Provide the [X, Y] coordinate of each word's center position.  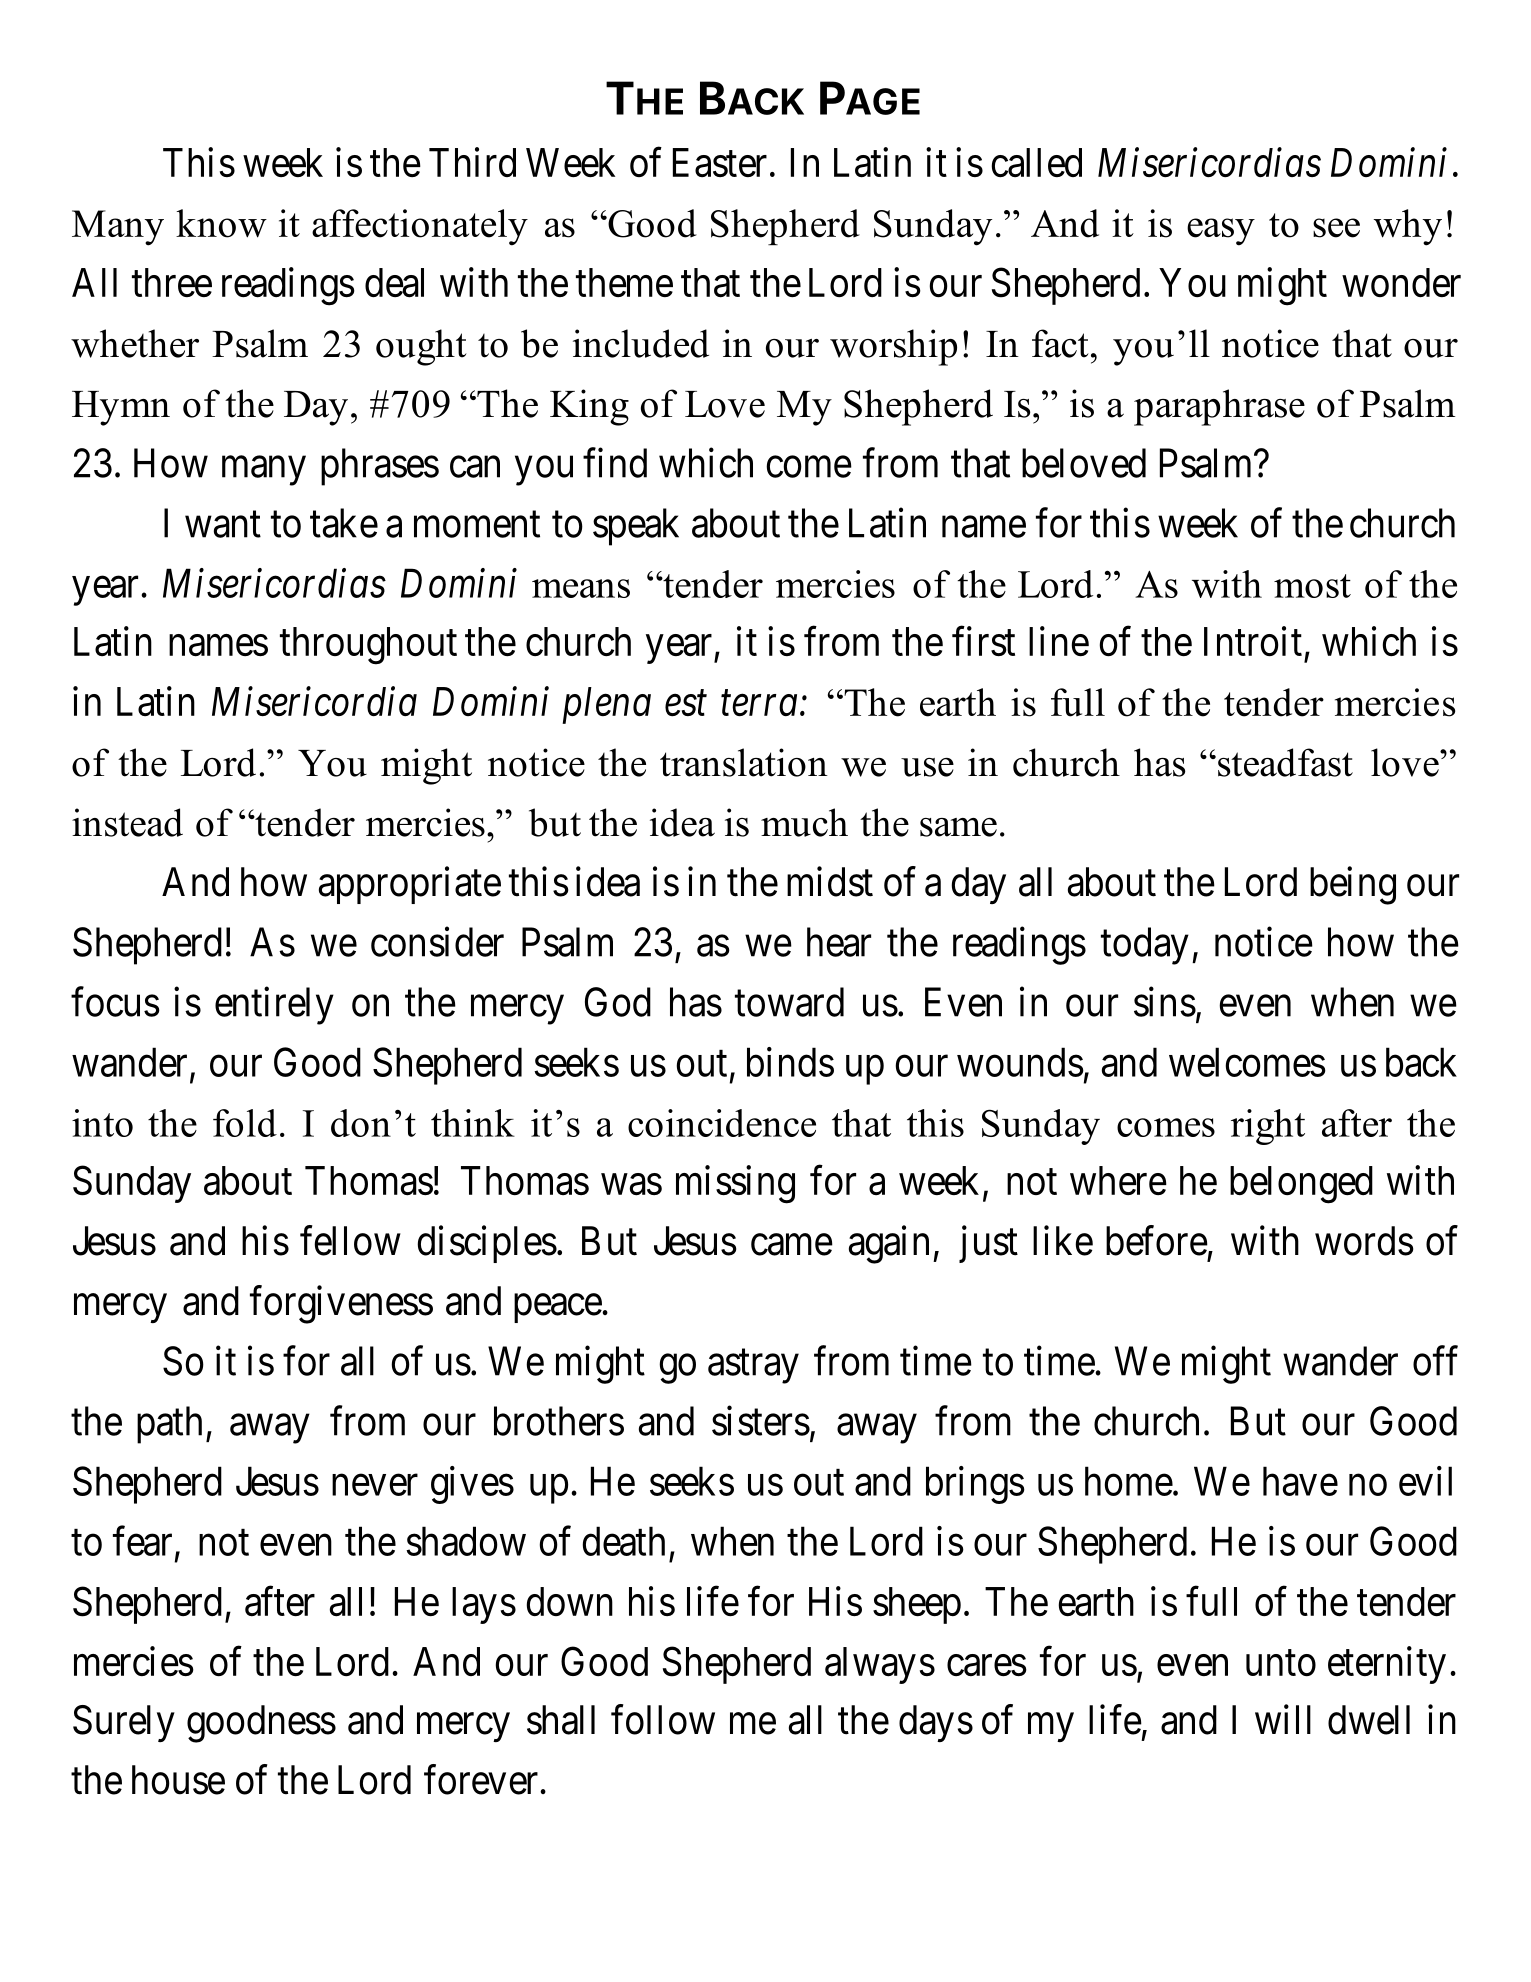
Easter [720, 162]
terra [759, 704]
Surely [124, 1723]
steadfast [1285, 762]
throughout [368, 646]
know [221, 223]
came [792, 1245]
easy [1221, 232]
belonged [1301, 1185]
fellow [350, 1241]
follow [663, 1720]
